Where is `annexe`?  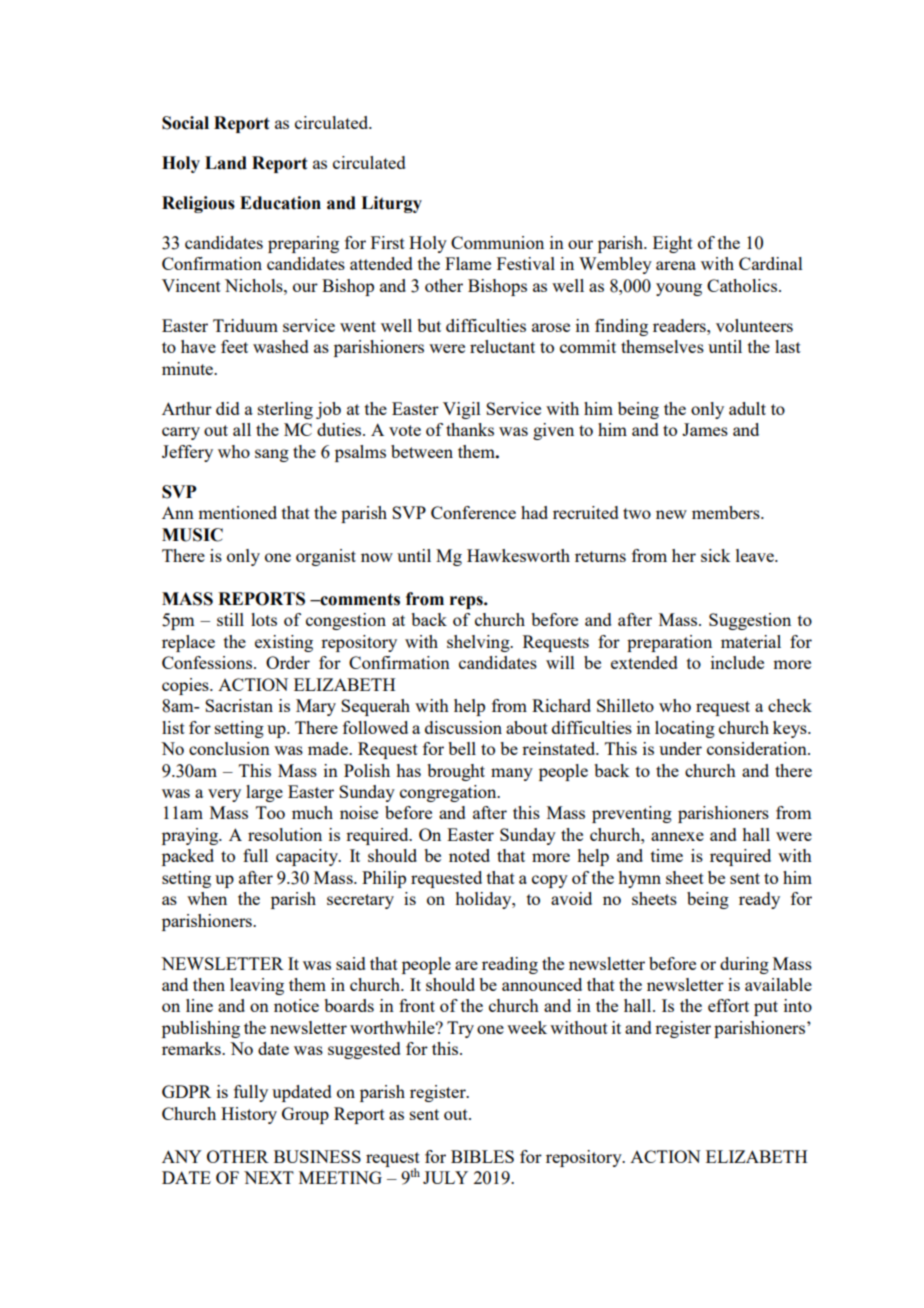
annexe is located at coordinates (677, 836).
